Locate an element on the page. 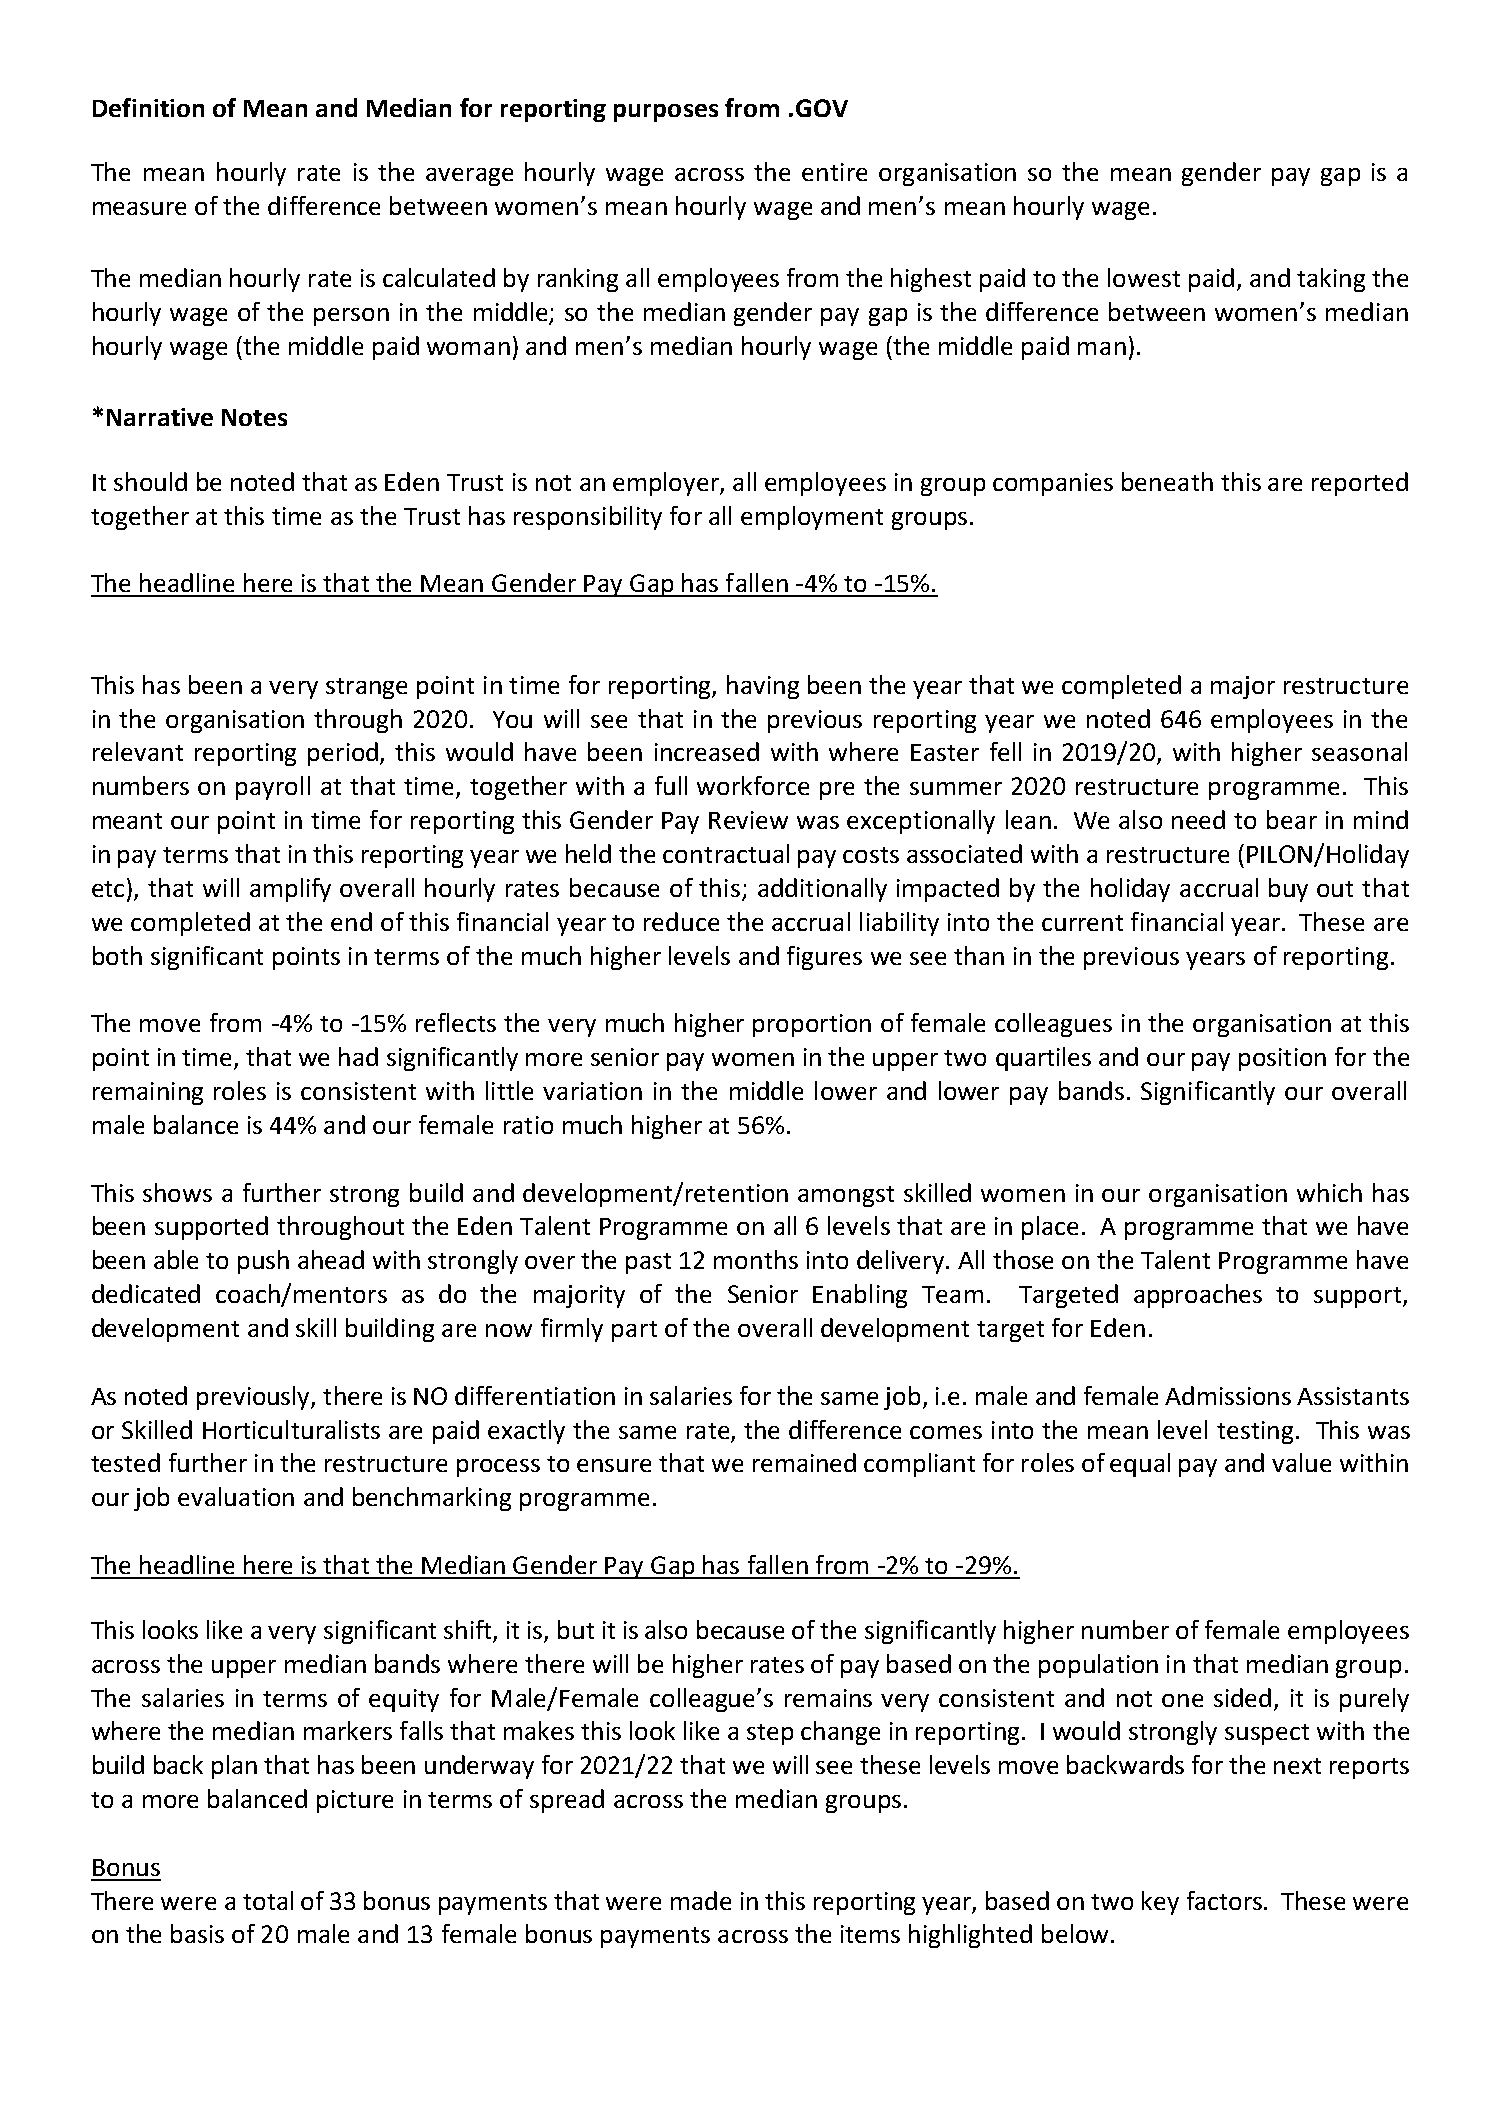 This document has height=2123, width=1501. entire is located at coordinates (834, 172).
